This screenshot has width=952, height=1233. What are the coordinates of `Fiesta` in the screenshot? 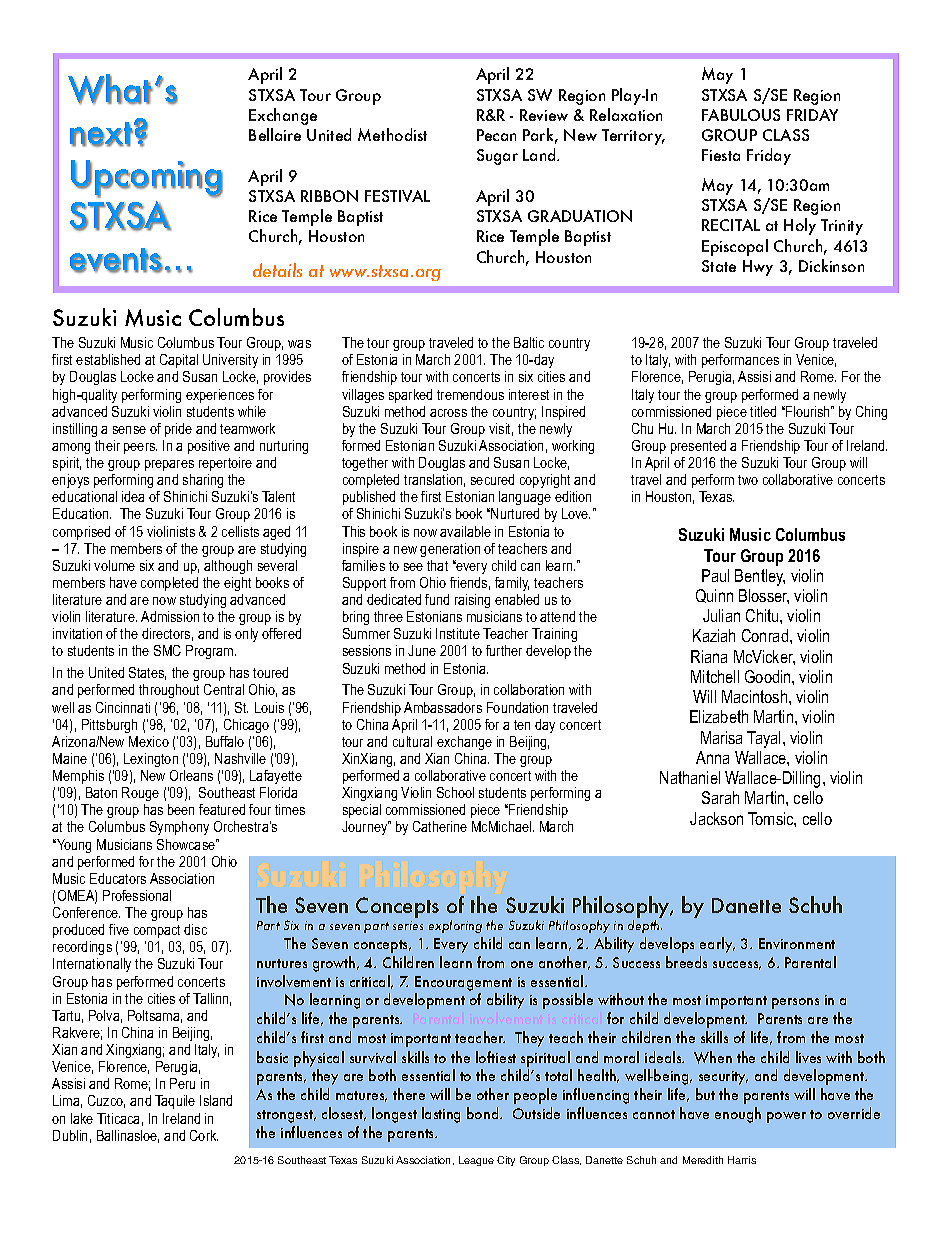 It's located at (721, 155).
